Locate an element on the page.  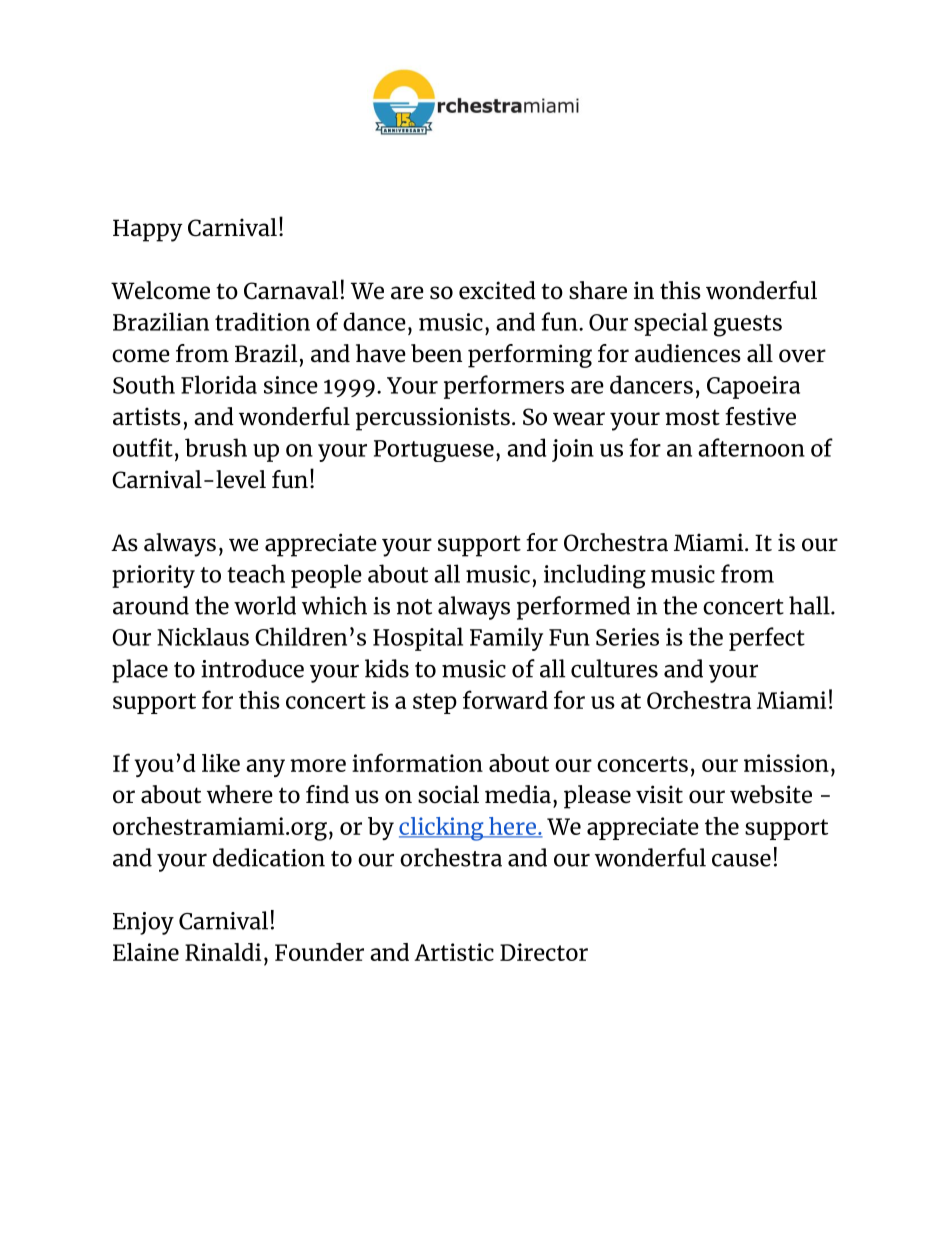
guests is located at coordinates (748, 326).
